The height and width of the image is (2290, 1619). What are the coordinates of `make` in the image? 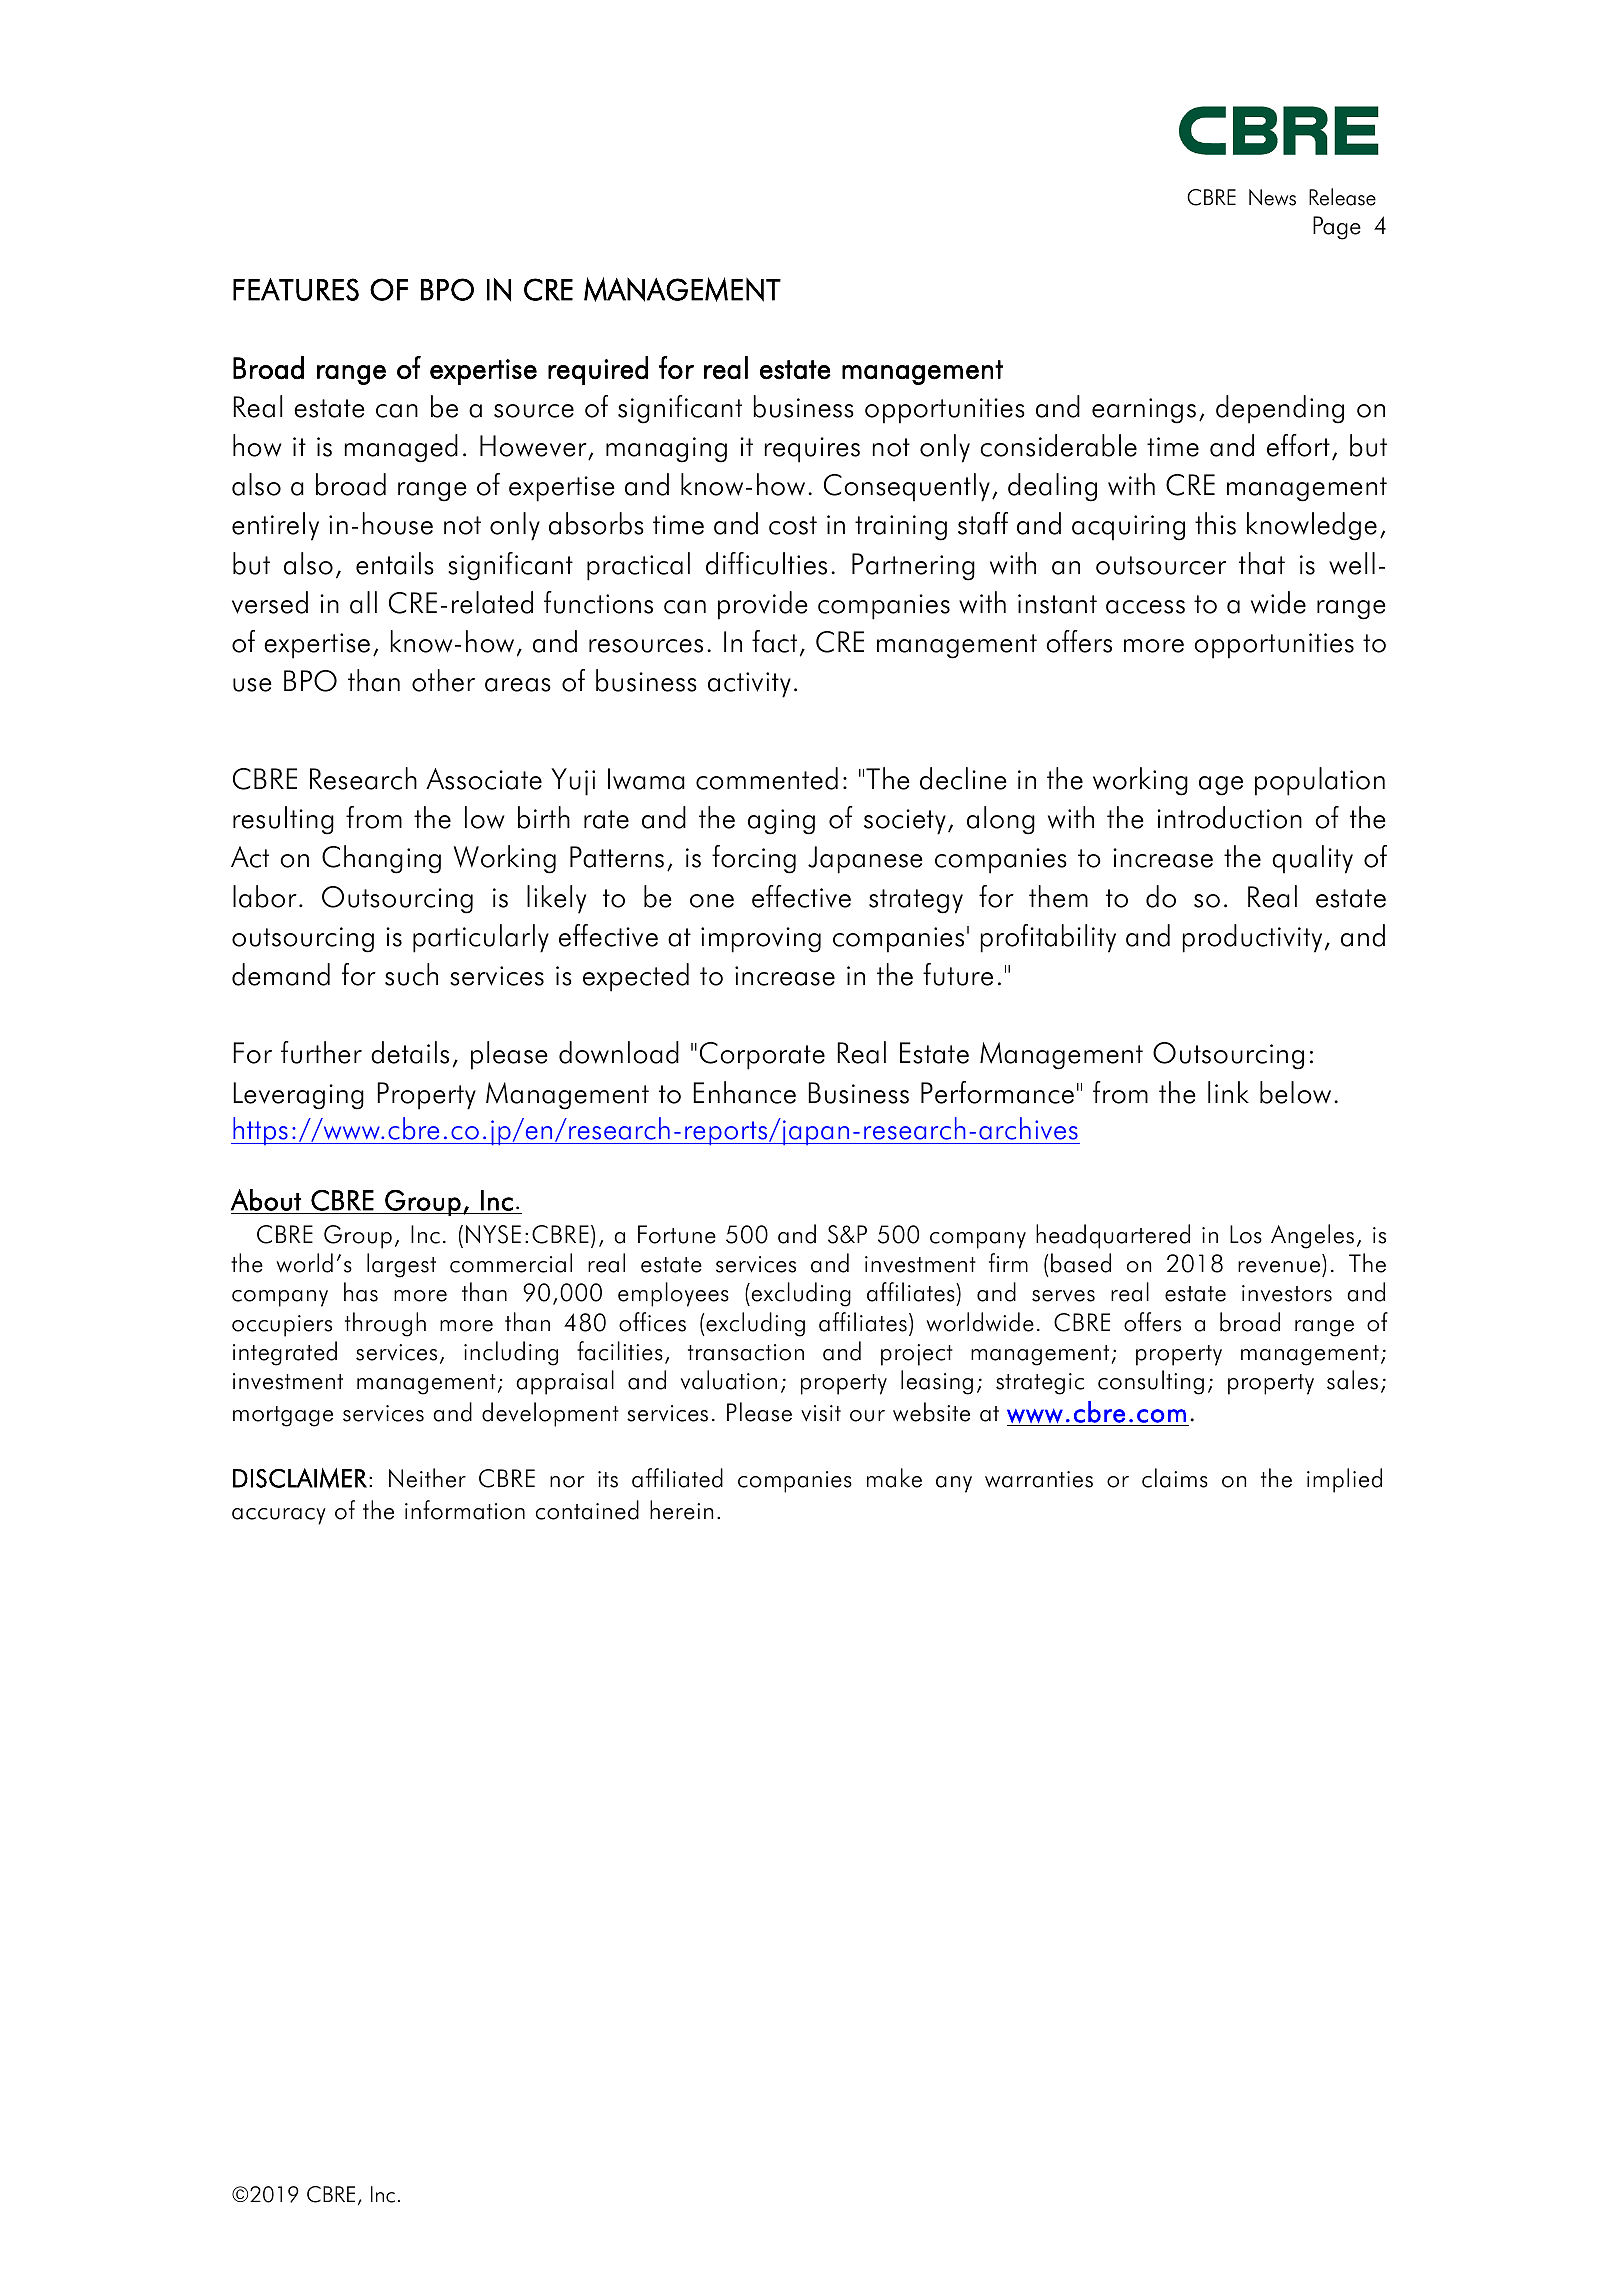 It's located at (894, 1478).
